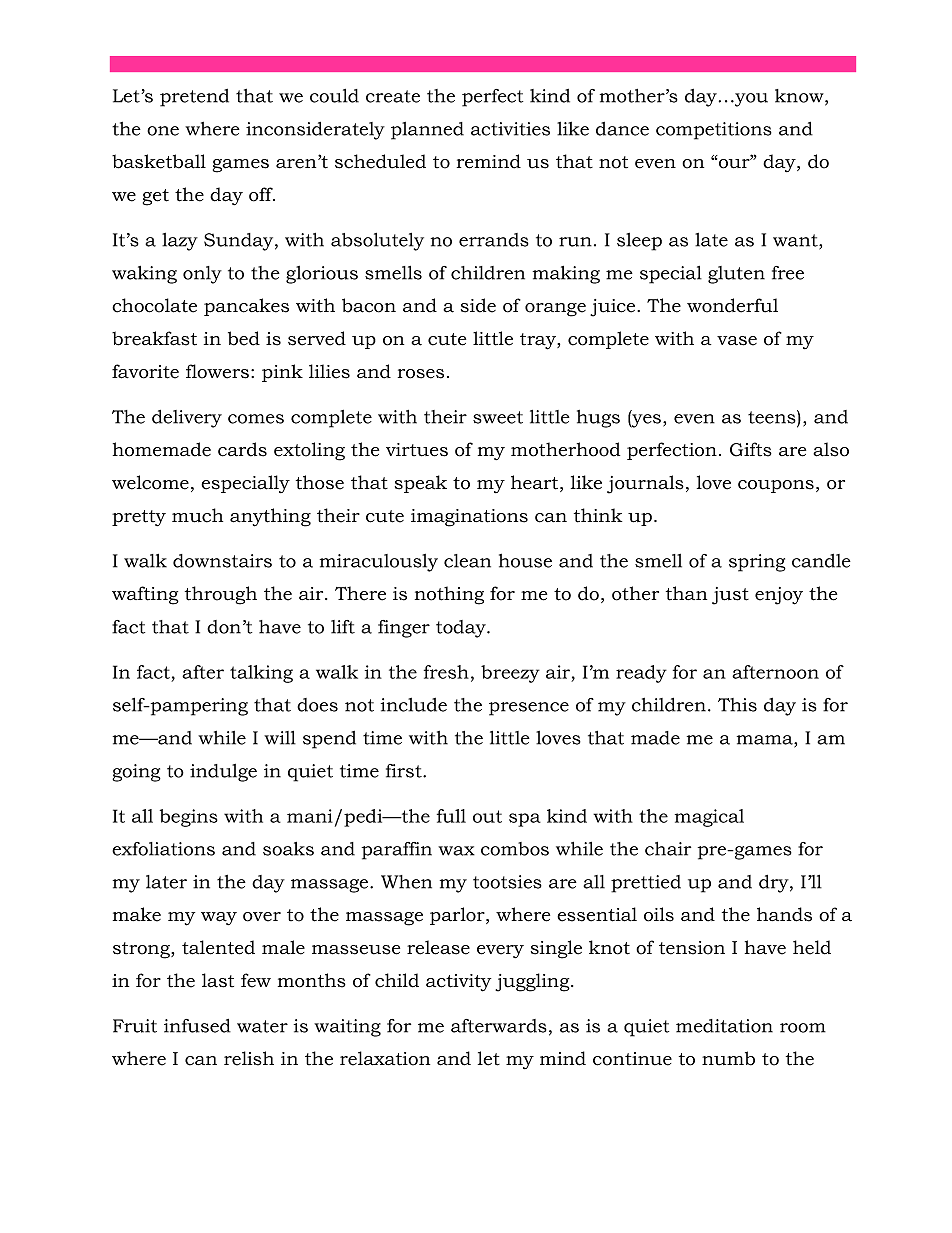  What do you see at coordinates (458, 983) in the screenshot?
I see `activity` at bounding box center [458, 983].
